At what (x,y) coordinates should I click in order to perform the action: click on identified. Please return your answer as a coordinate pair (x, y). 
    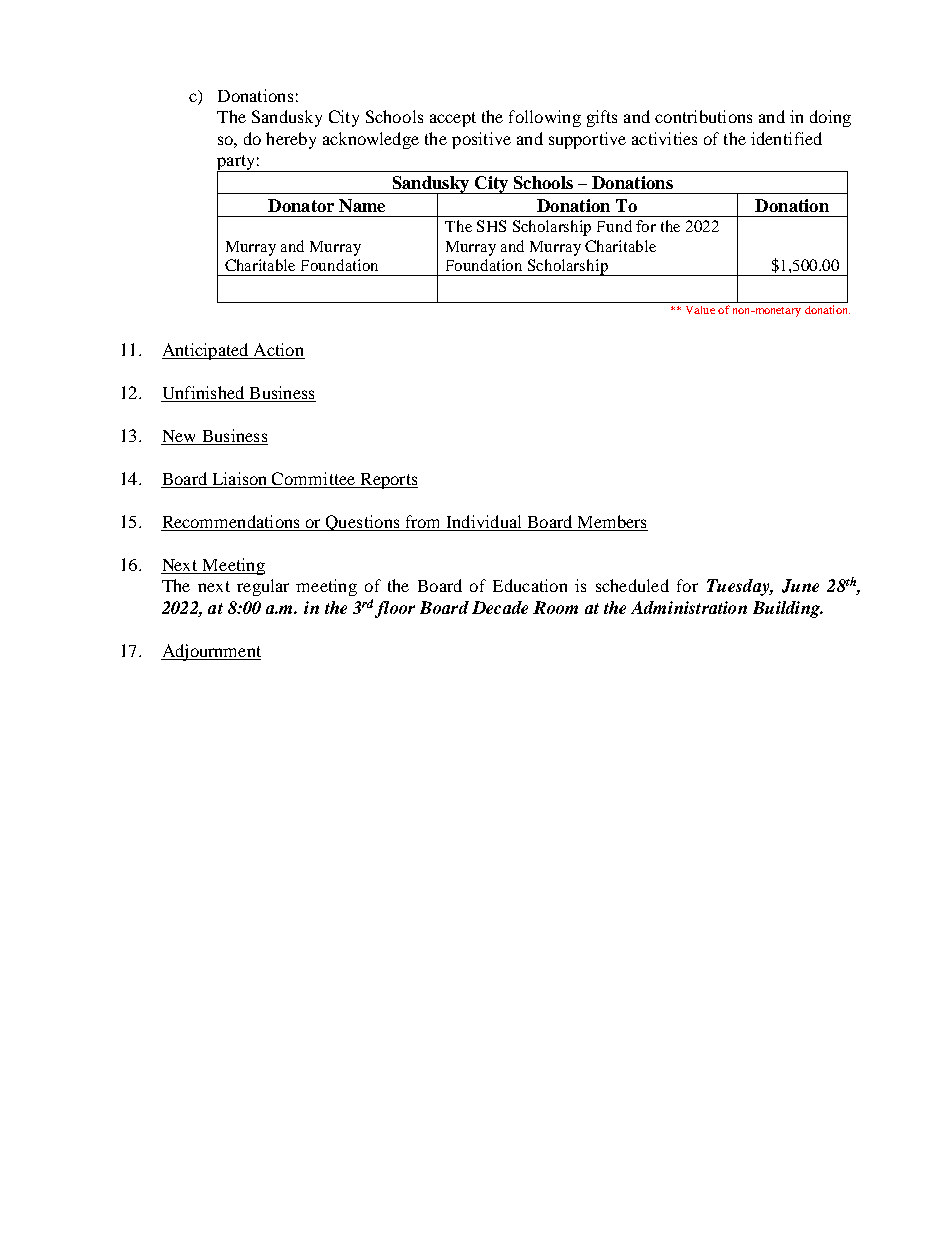
    Looking at the image, I should click on (786, 138).
